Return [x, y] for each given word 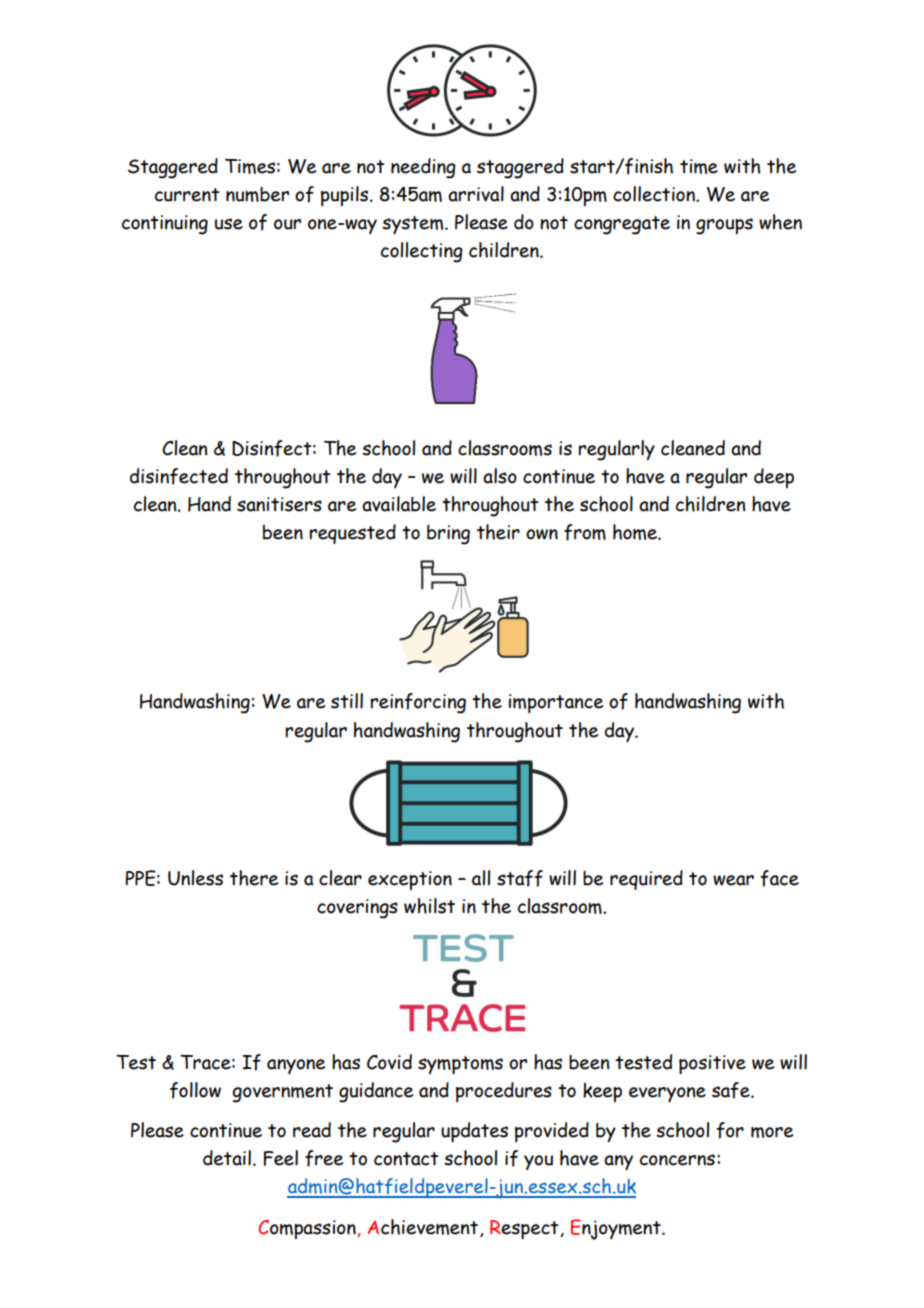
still [347, 701]
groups [724, 226]
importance [556, 703]
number [257, 194]
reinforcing [418, 703]
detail [227, 1158]
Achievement [424, 1228]
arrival [476, 194]
